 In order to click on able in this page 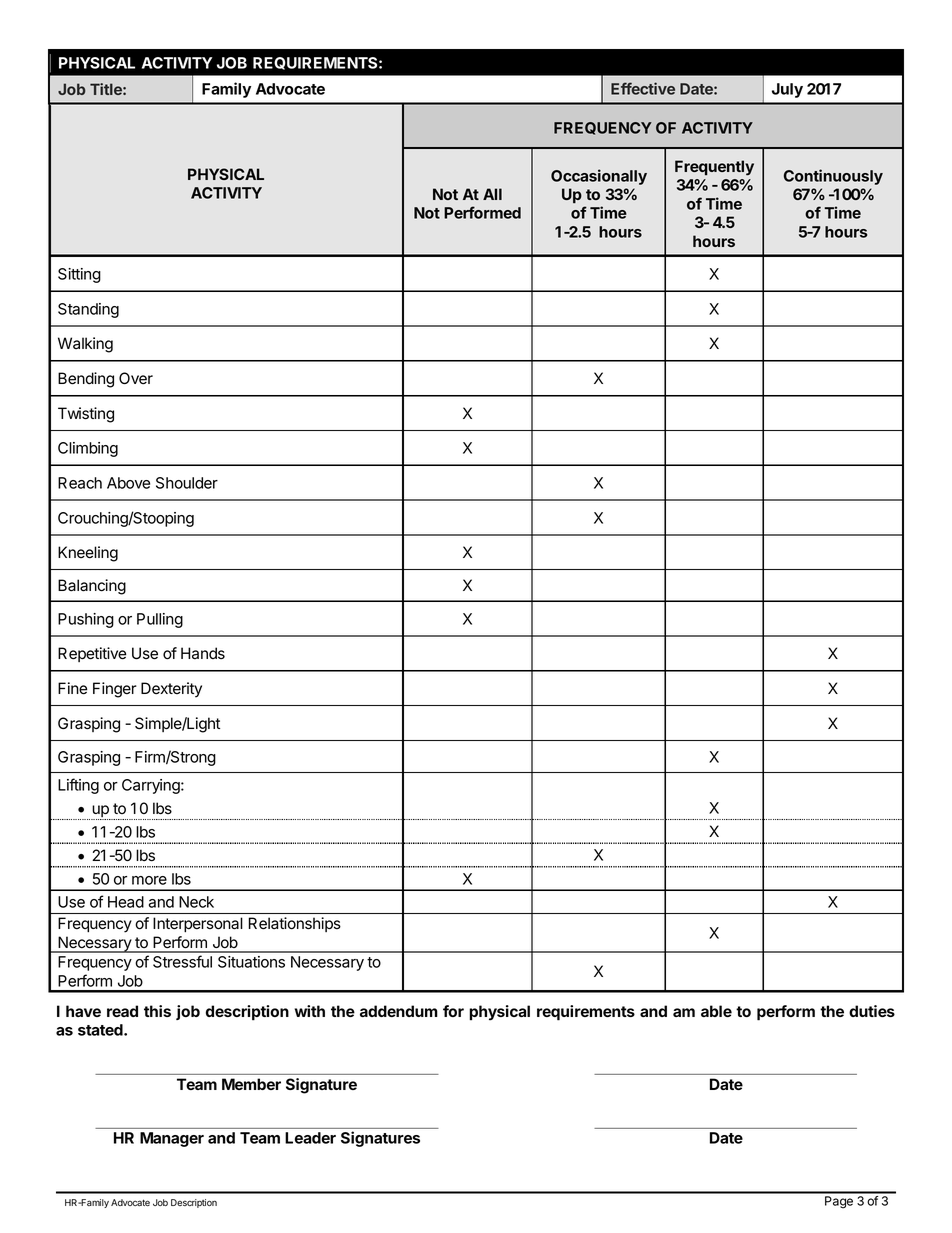, I will do `click(716, 1011)`.
